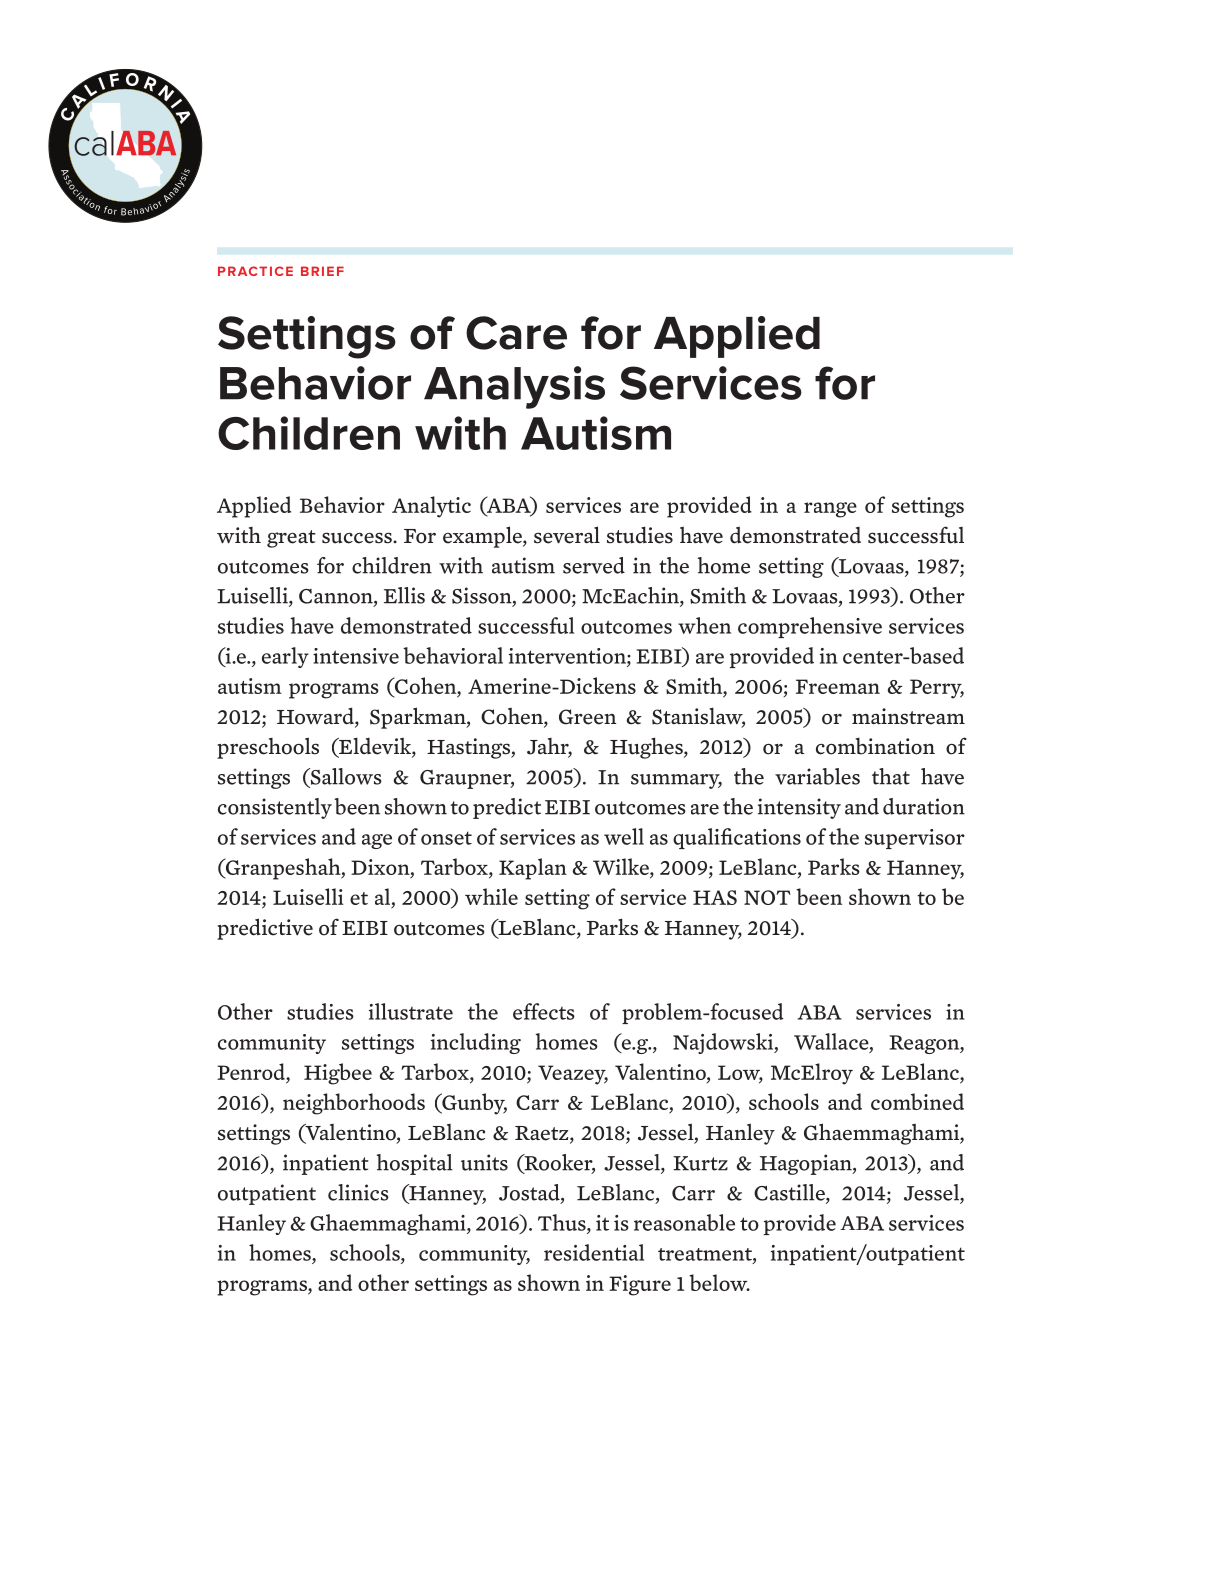 The height and width of the page is (1592, 1230). What do you see at coordinates (516, 333) in the page?
I see `Care` at bounding box center [516, 333].
